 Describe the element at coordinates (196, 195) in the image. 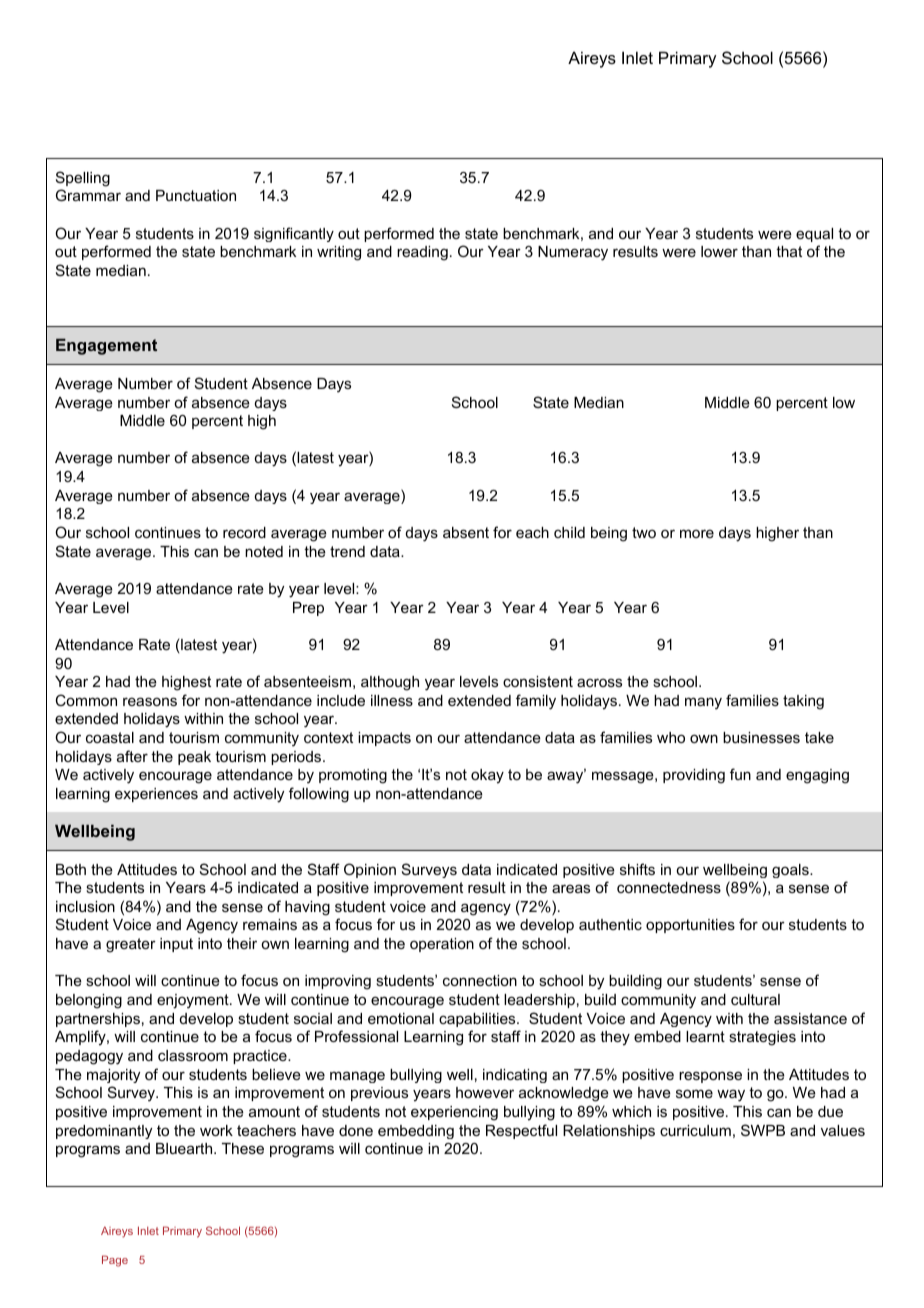

I see `Punctuation` at that location.
